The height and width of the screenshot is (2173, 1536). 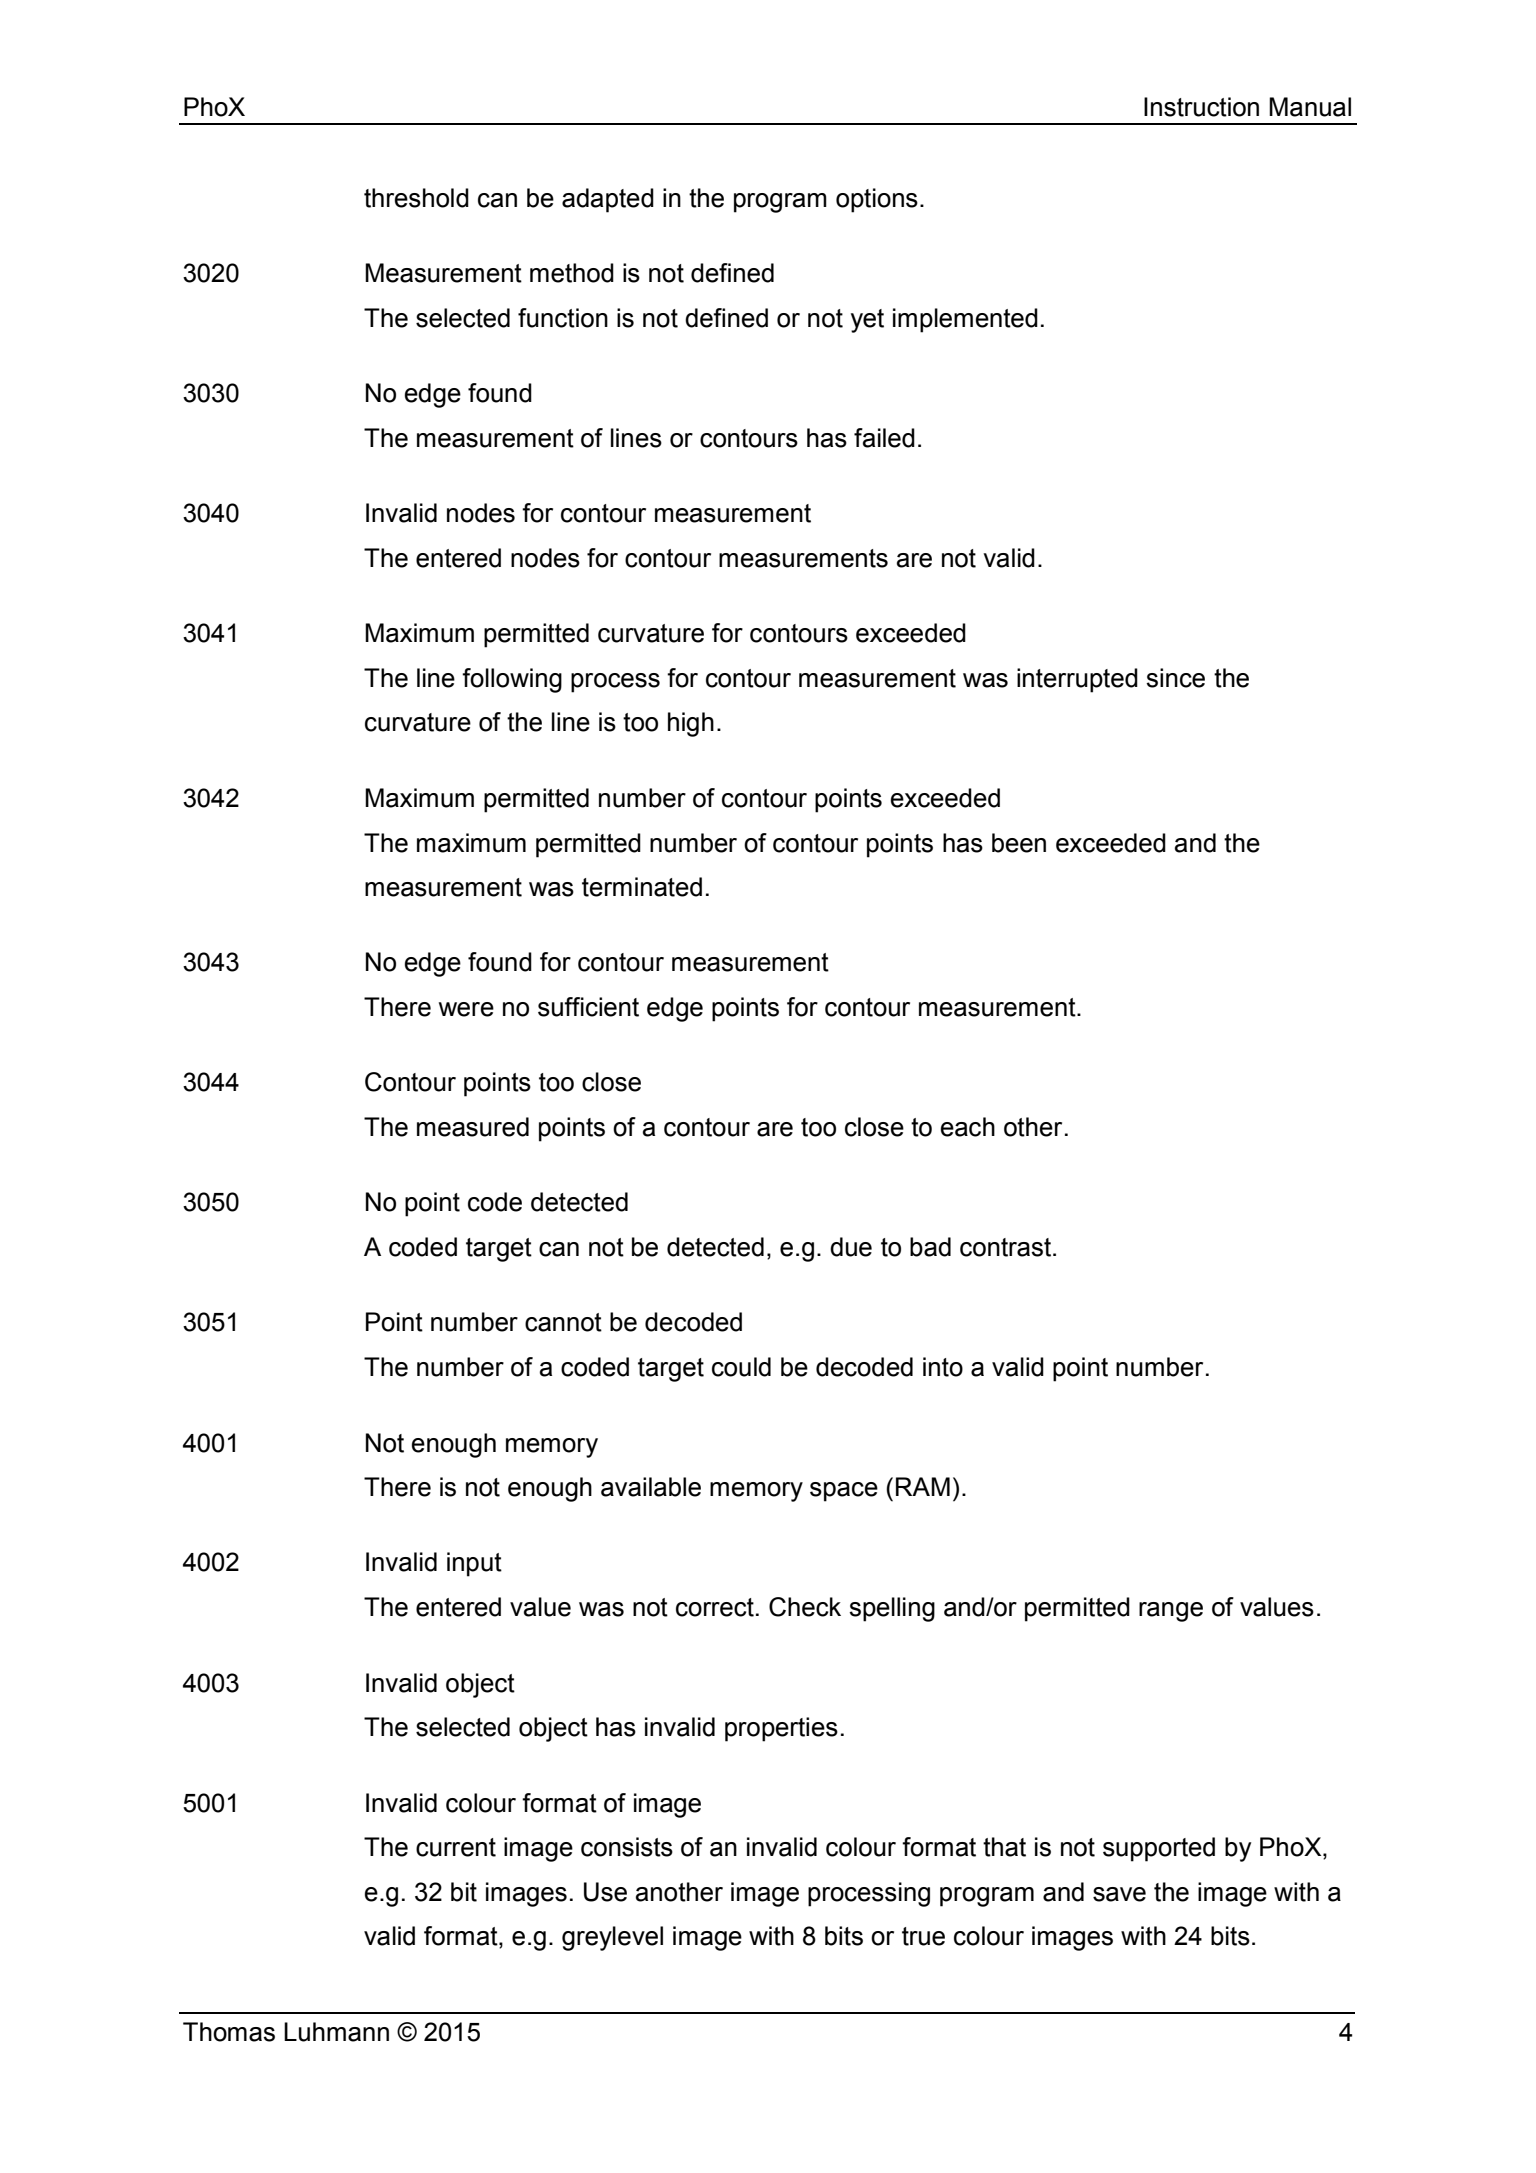 What do you see at coordinates (416, 198) in the screenshot?
I see `threshold` at bounding box center [416, 198].
